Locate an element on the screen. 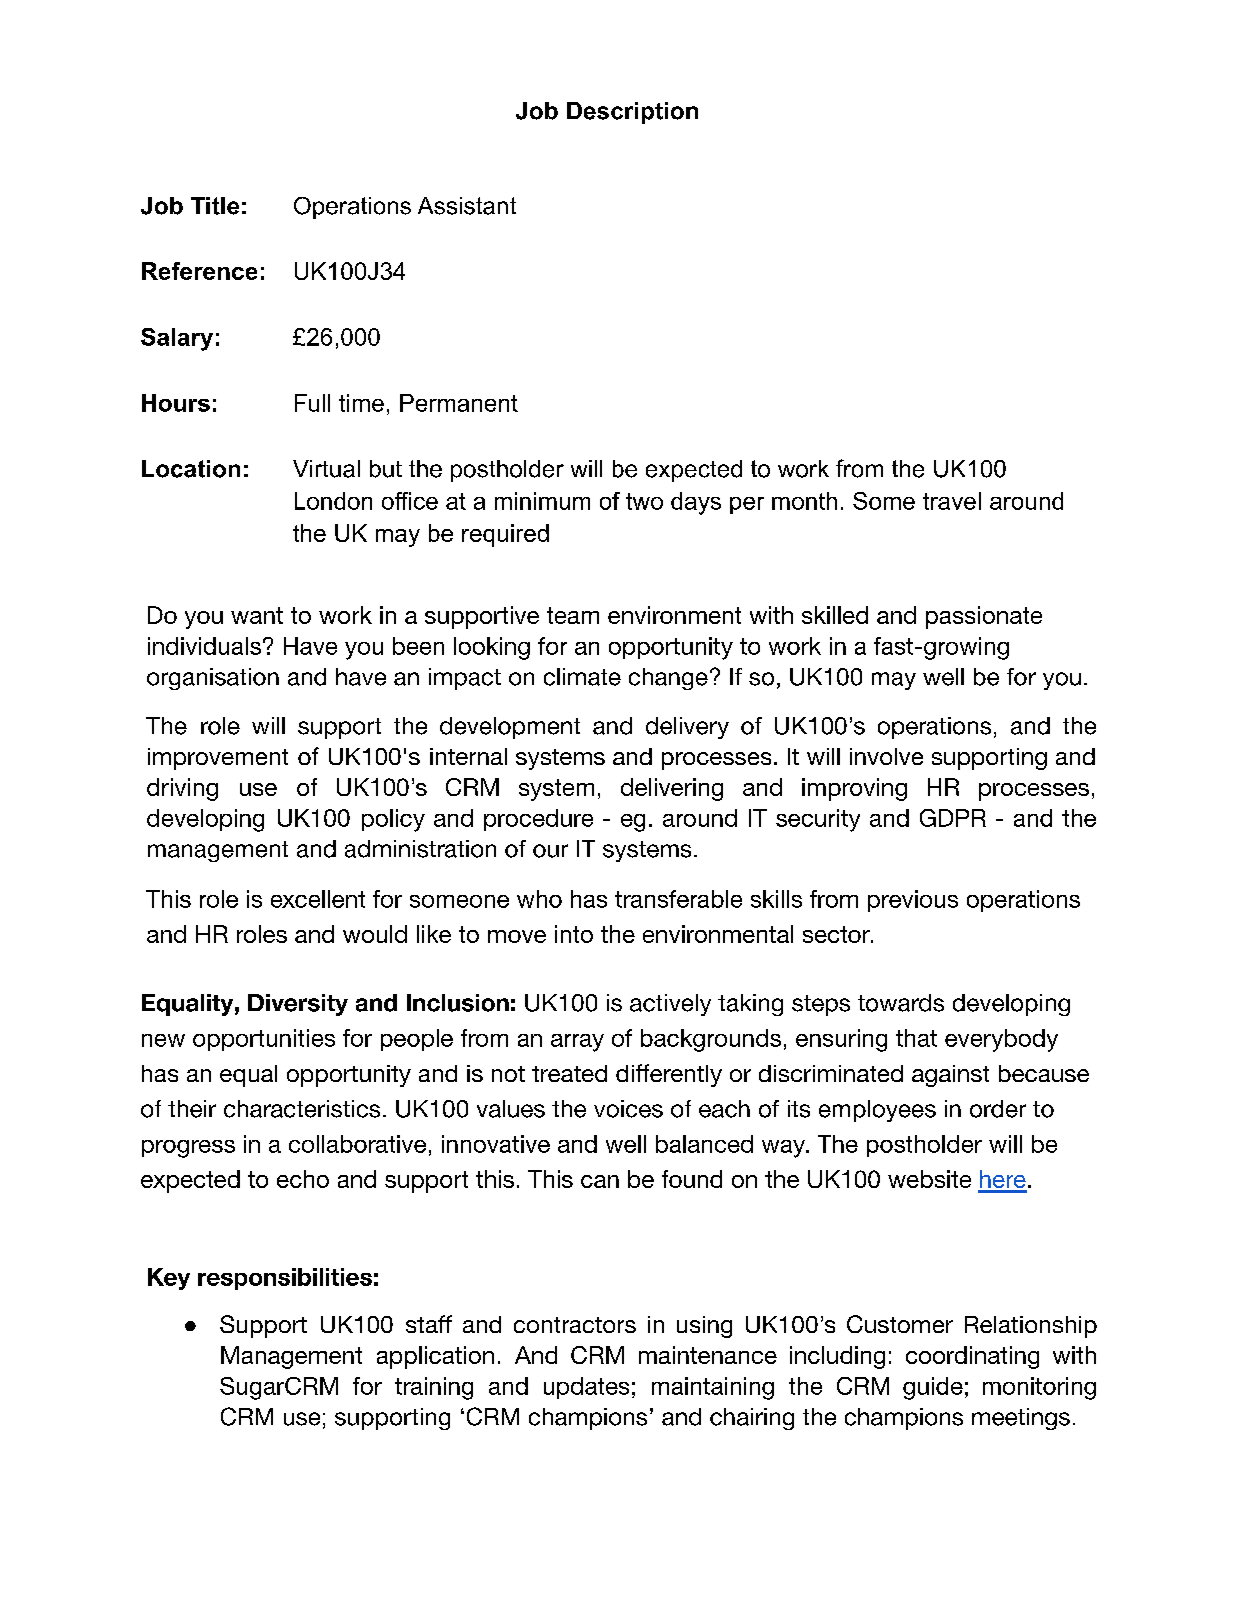  responsibilities is located at coordinates (285, 1279).
